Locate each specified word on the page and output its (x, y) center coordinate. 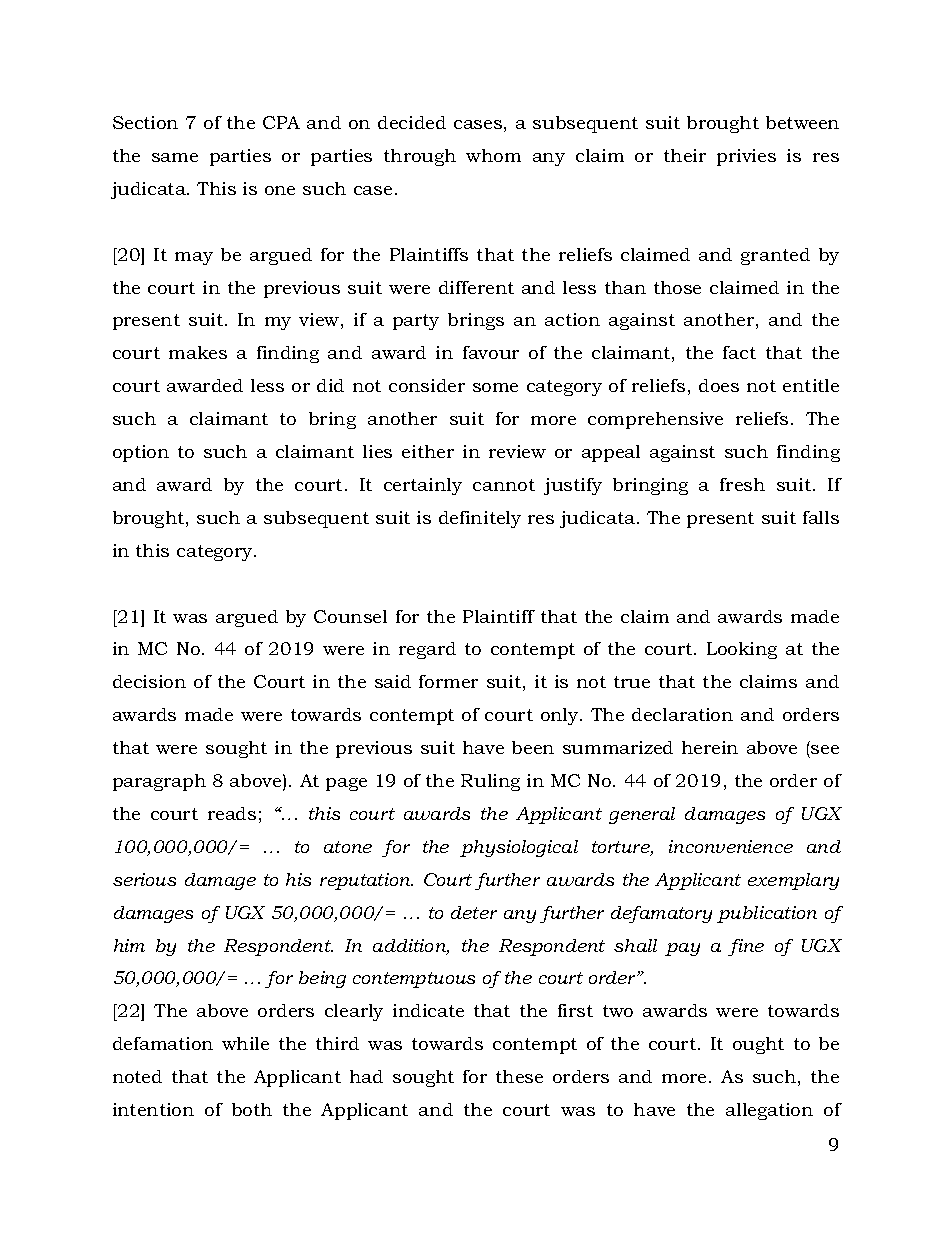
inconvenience (731, 846)
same (175, 157)
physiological (519, 848)
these (519, 1076)
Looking (742, 650)
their (685, 155)
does (719, 385)
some (495, 387)
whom (493, 155)
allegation (769, 1111)
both (252, 1109)
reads (232, 813)
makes (198, 352)
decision (149, 681)
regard (427, 650)
